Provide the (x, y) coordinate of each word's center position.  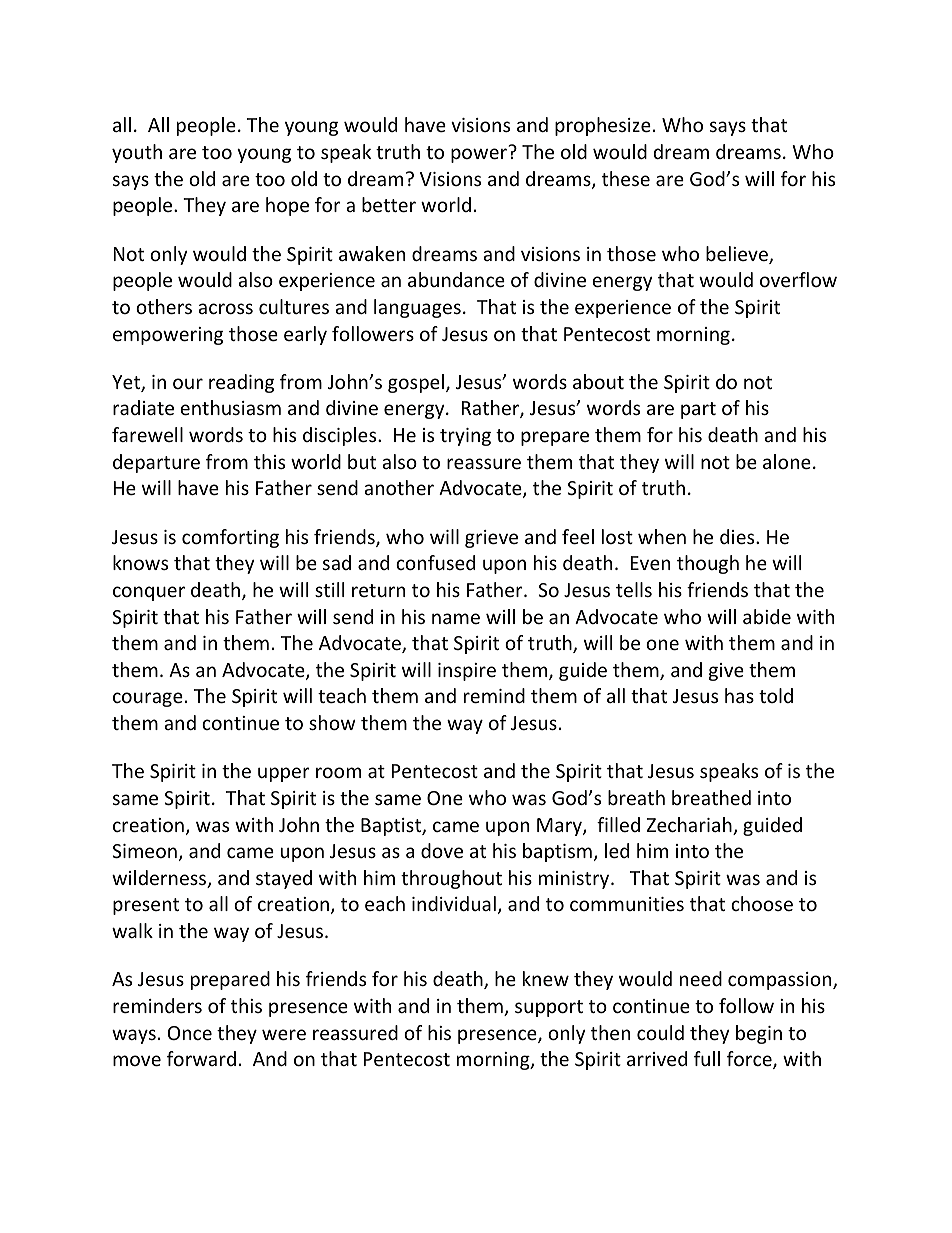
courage (148, 699)
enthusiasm (230, 407)
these (626, 178)
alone (787, 461)
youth (137, 153)
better (389, 204)
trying (465, 437)
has (739, 695)
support (549, 1008)
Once (190, 1033)
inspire (467, 672)
